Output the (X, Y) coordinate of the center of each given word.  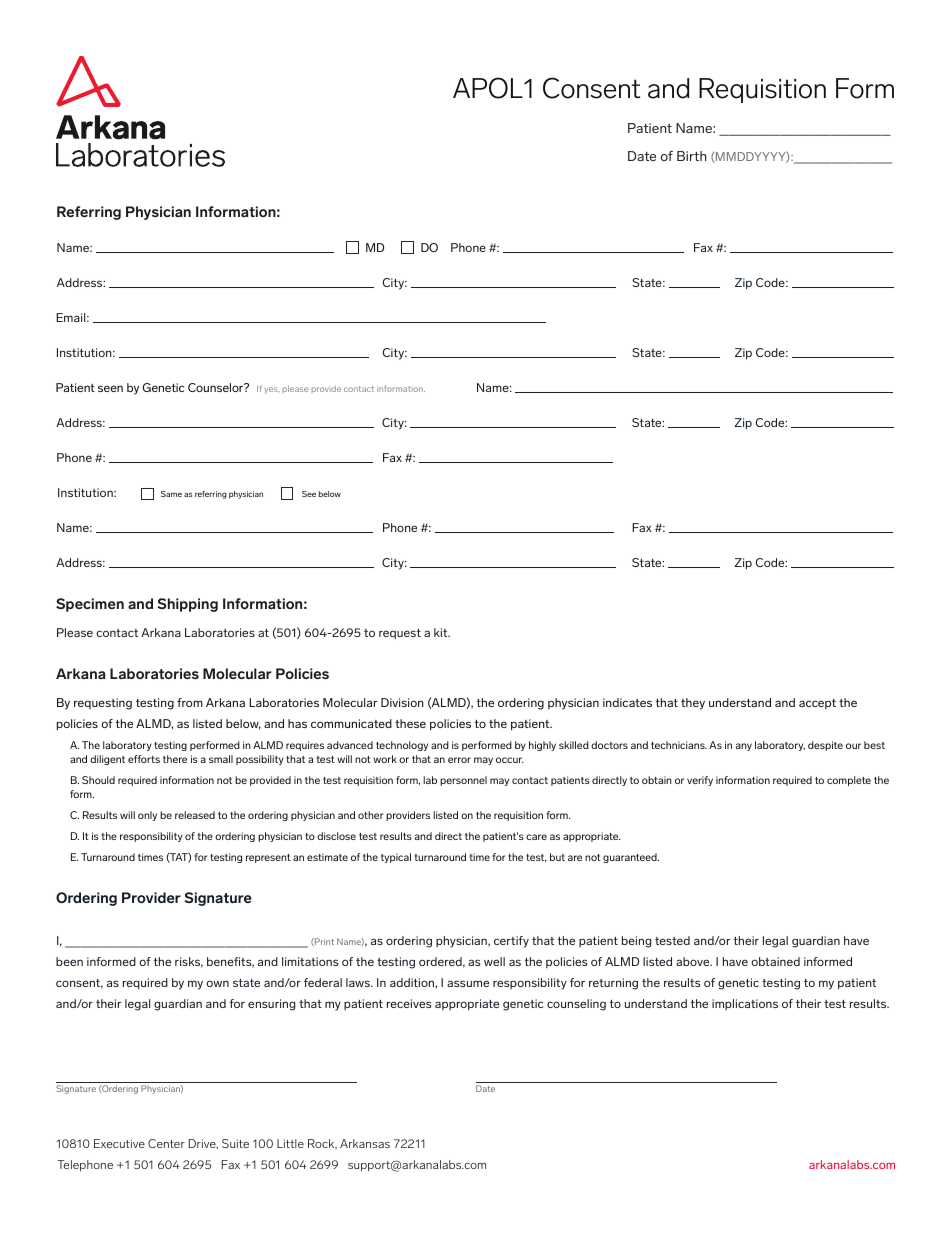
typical (396, 858)
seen (110, 388)
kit (442, 632)
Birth (691, 156)
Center (166, 1143)
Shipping (187, 605)
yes (272, 390)
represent (268, 858)
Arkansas (365, 1143)
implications (745, 1004)
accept (817, 704)
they (693, 704)
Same (171, 494)
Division (402, 702)
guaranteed (631, 858)
